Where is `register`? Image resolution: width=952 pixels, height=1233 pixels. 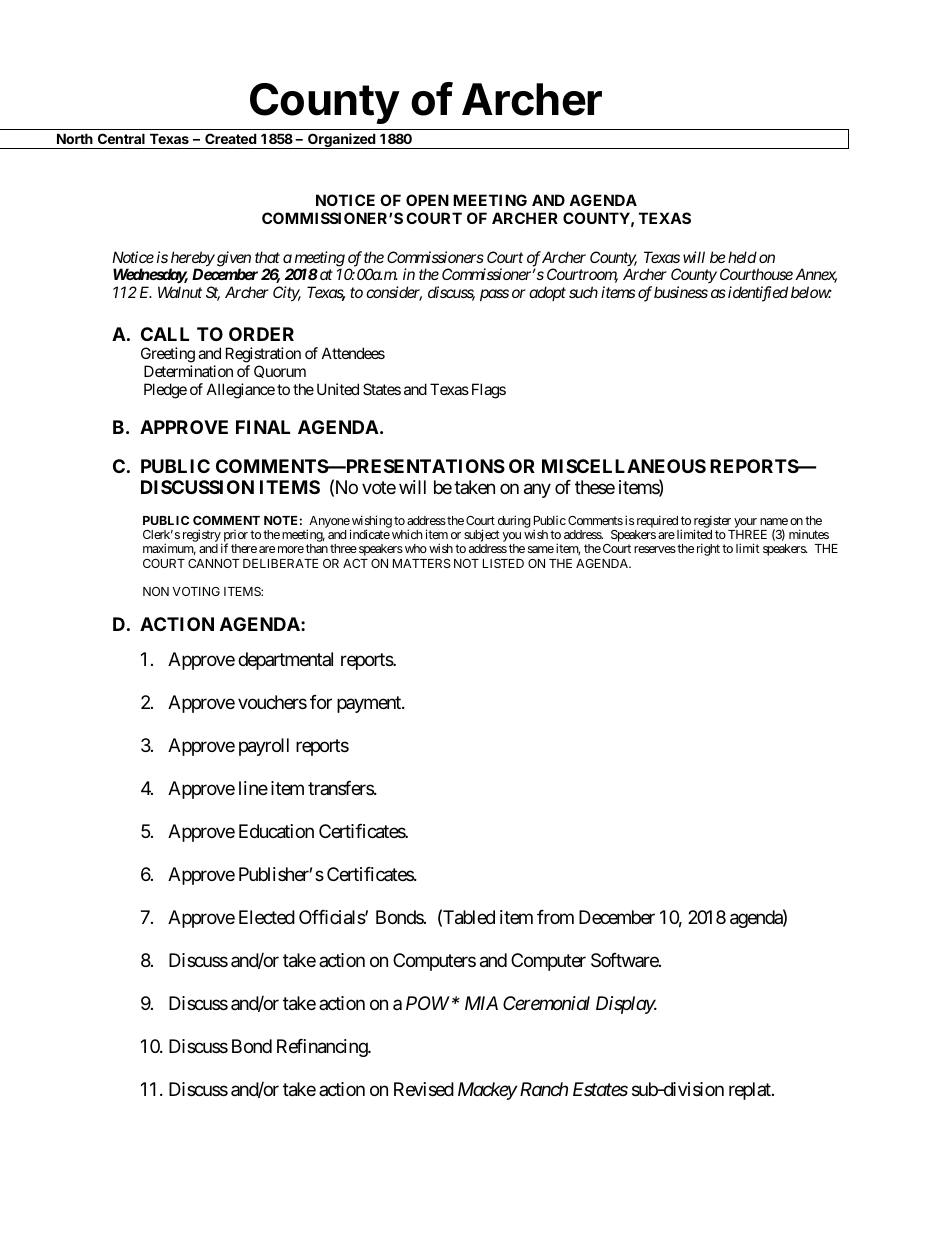 register is located at coordinates (712, 522).
